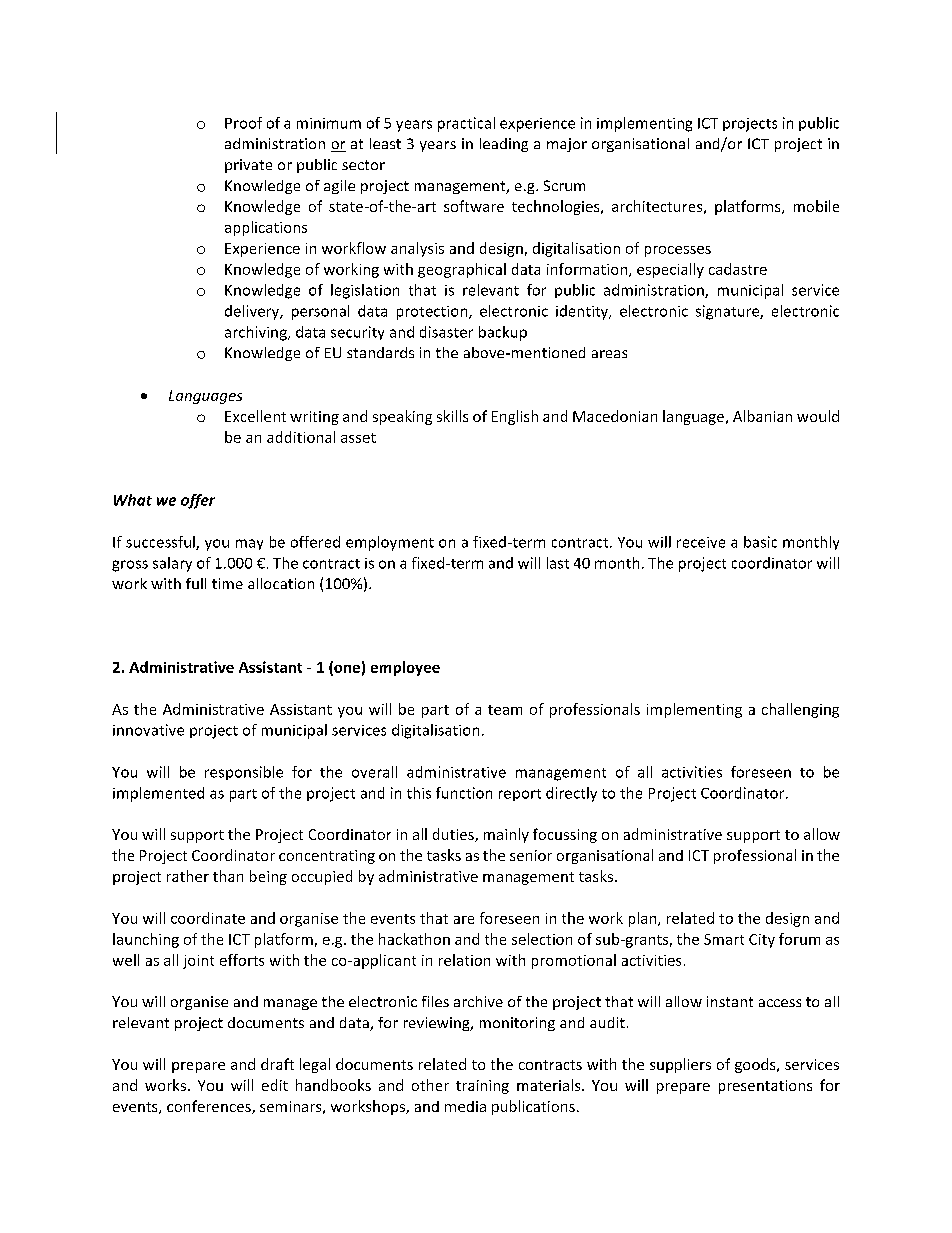 The image size is (952, 1233). Describe the element at coordinates (724, 939) in the screenshot. I see `Smart` at that location.
